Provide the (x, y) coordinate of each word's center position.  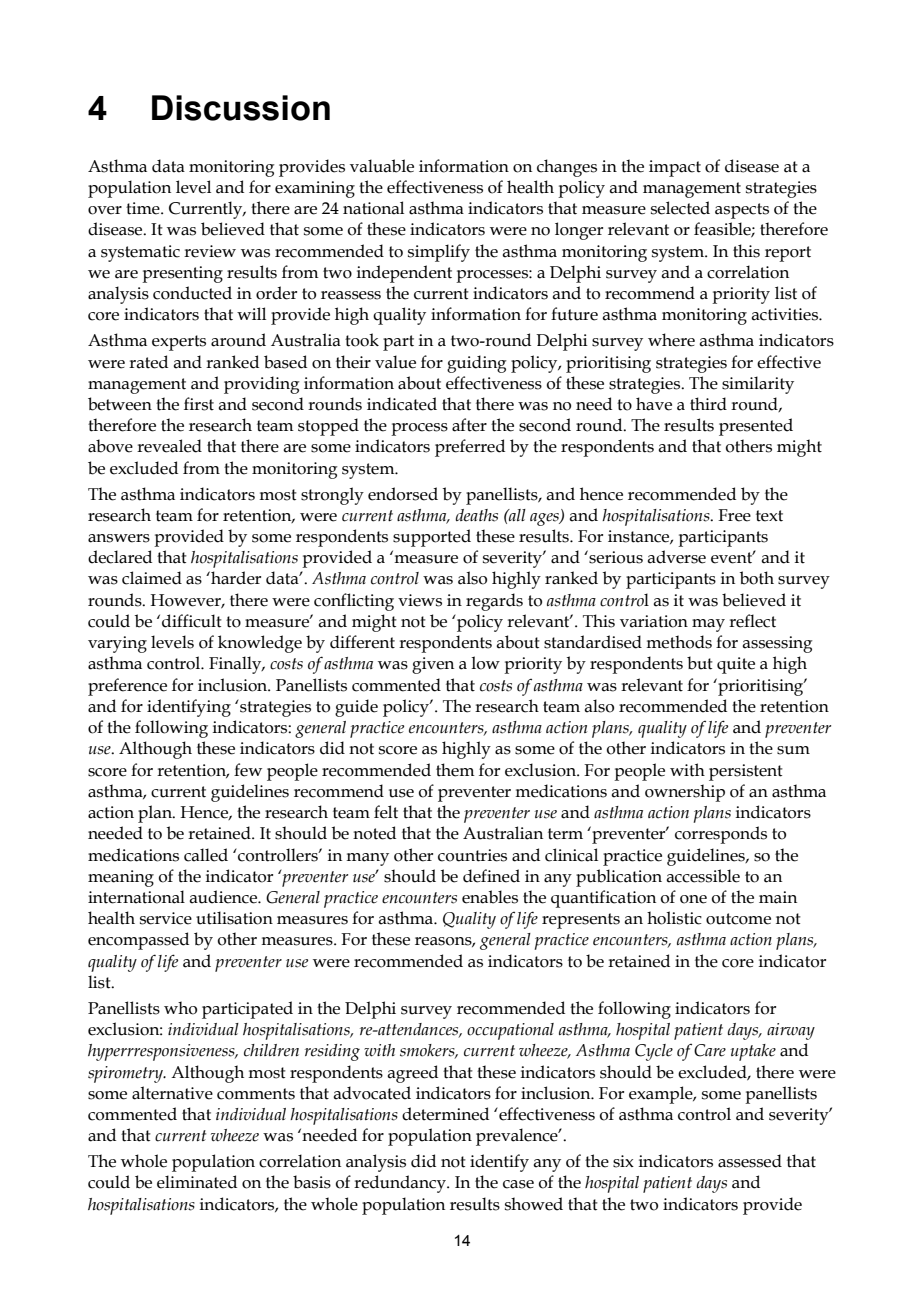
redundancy (401, 1184)
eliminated (197, 1182)
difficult (192, 621)
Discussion (241, 108)
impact (675, 168)
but (700, 663)
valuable (382, 166)
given (433, 665)
